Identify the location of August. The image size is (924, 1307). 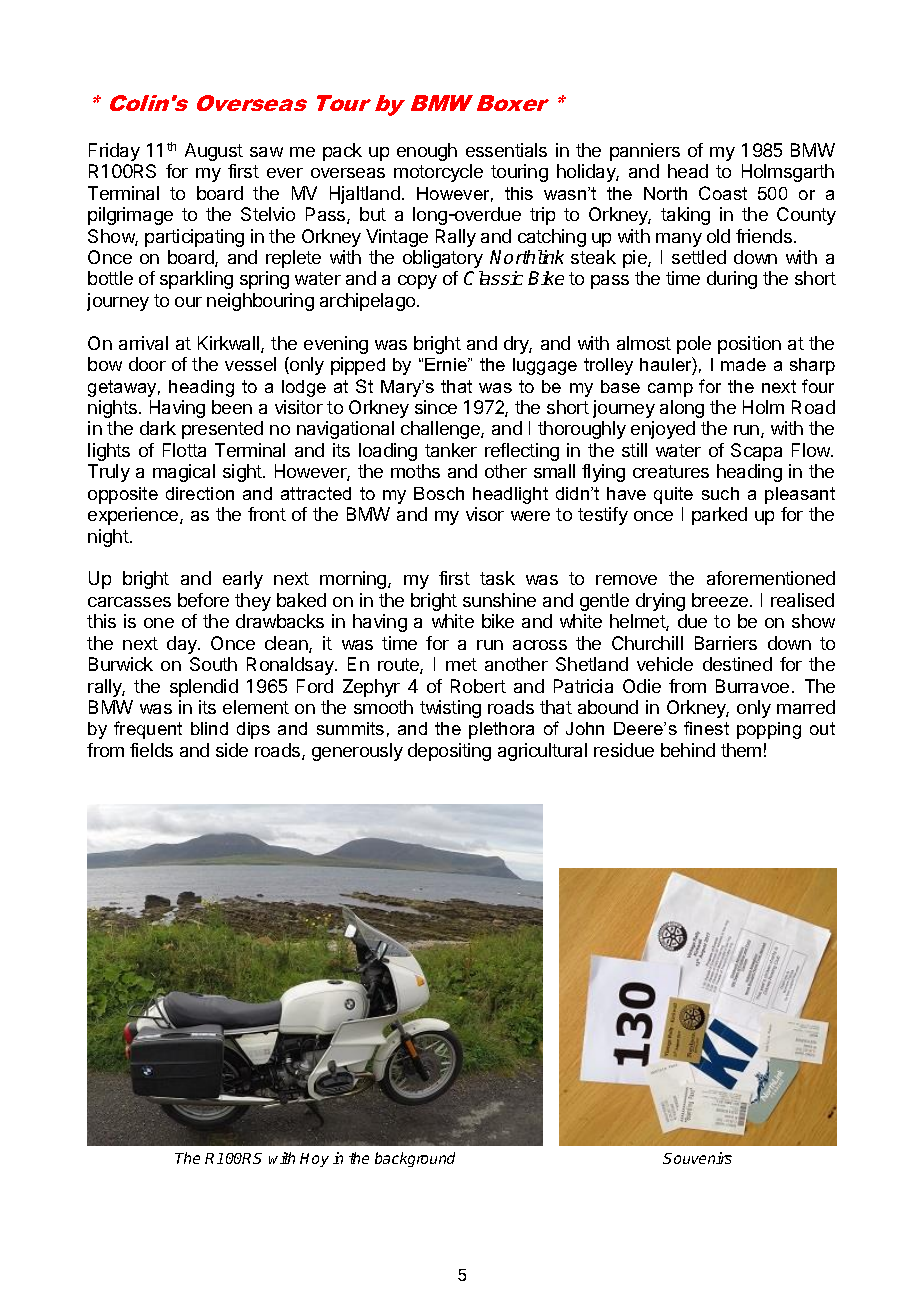
(214, 152).
